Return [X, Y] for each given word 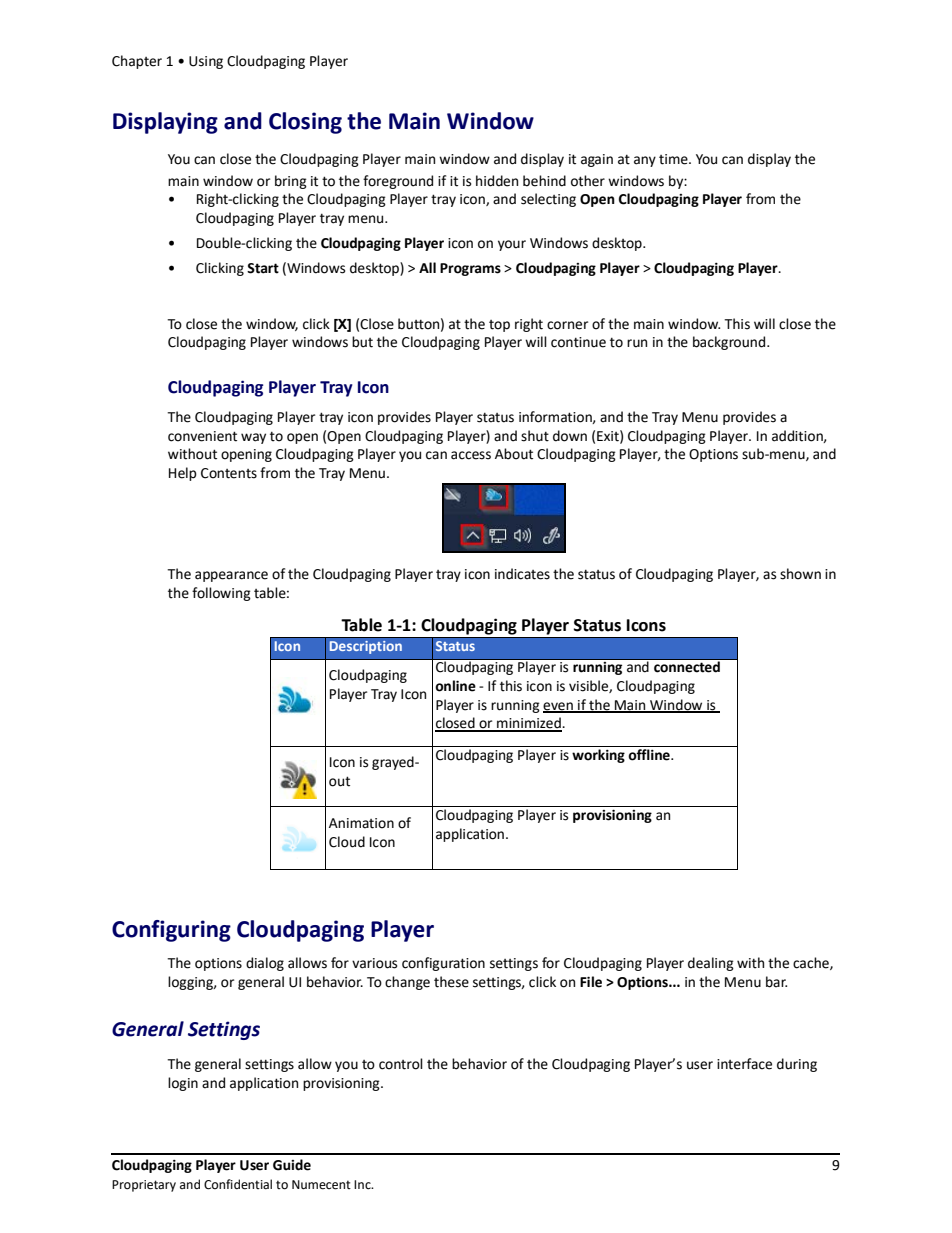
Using [206, 62]
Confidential [238, 1184]
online [455, 686]
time [674, 159]
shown [800, 574]
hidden [497, 181]
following [221, 594]
